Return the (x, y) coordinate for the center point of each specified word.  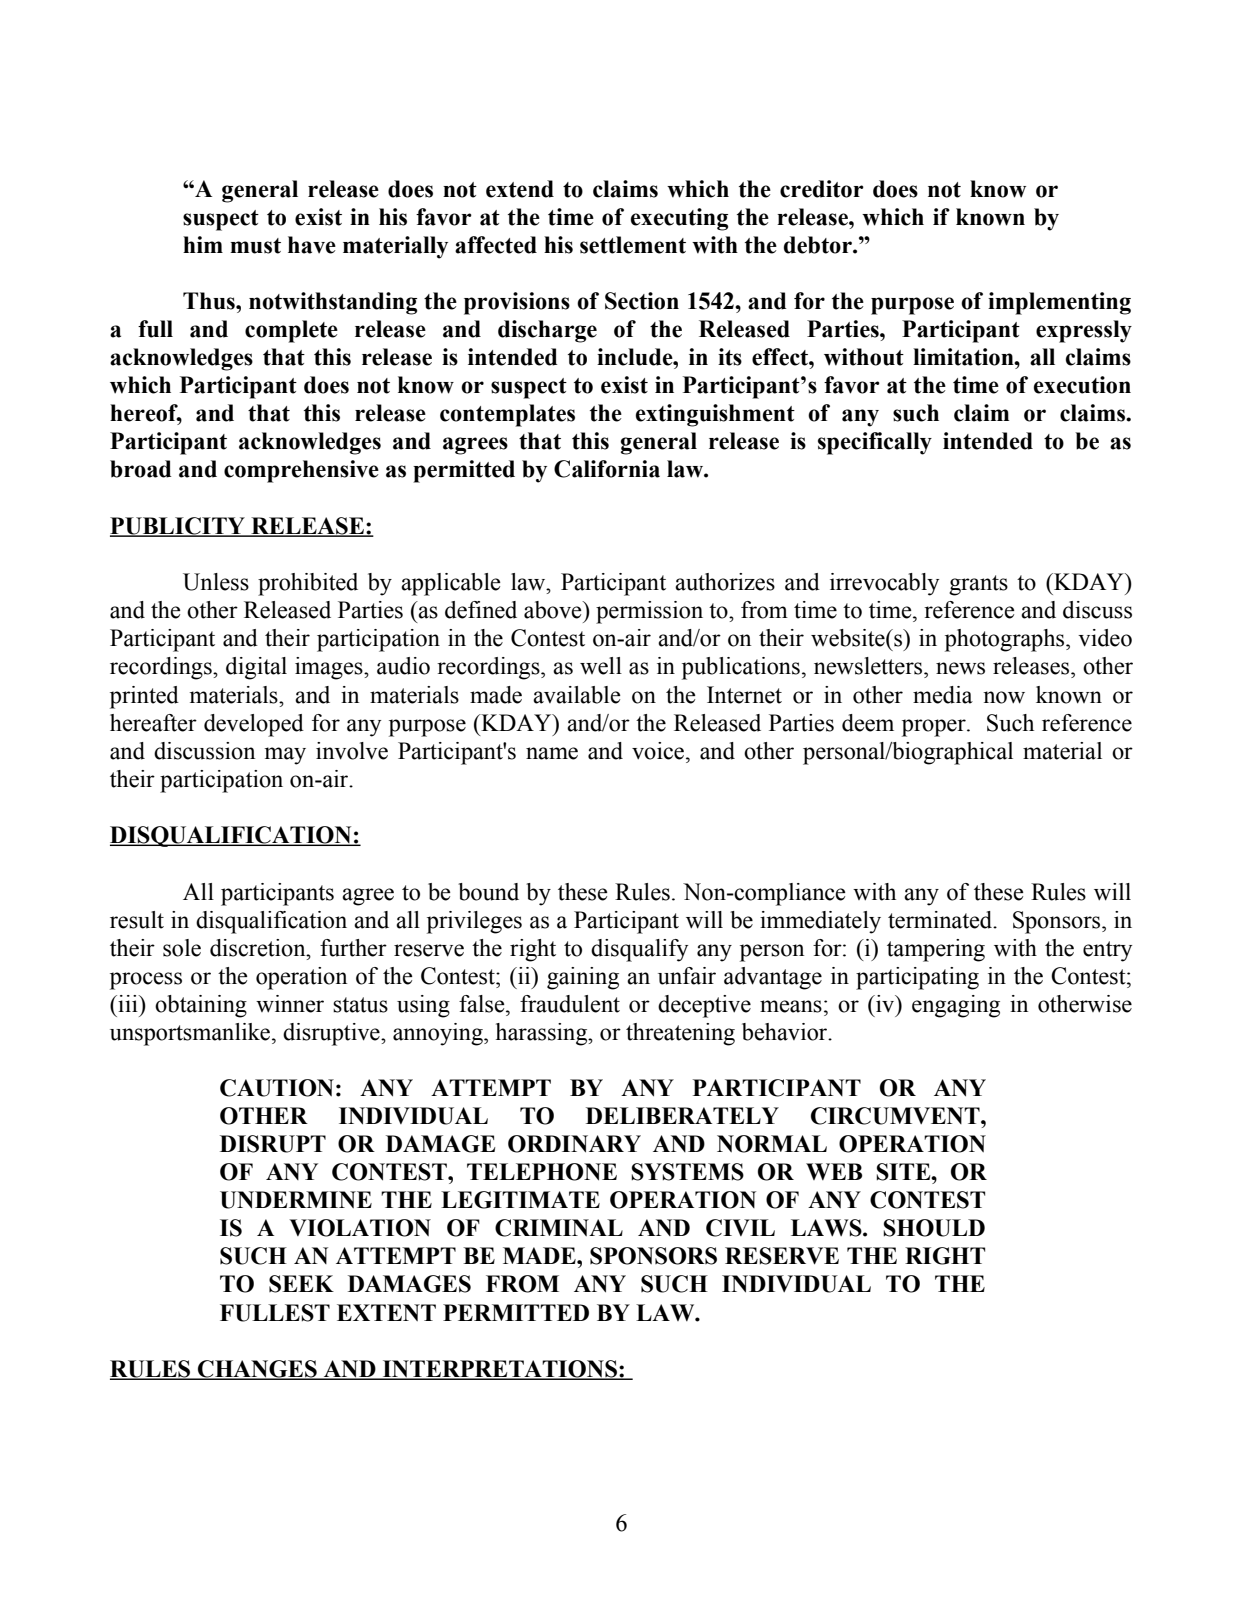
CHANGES (257, 1370)
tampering (936, 950)
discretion (259, 948)
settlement (633, 245)
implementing (1059, 303)
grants (978, 585)
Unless (216, 582)
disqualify (639, 950)
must (255, 246)
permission (649, 612)
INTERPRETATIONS (500, 1370)
